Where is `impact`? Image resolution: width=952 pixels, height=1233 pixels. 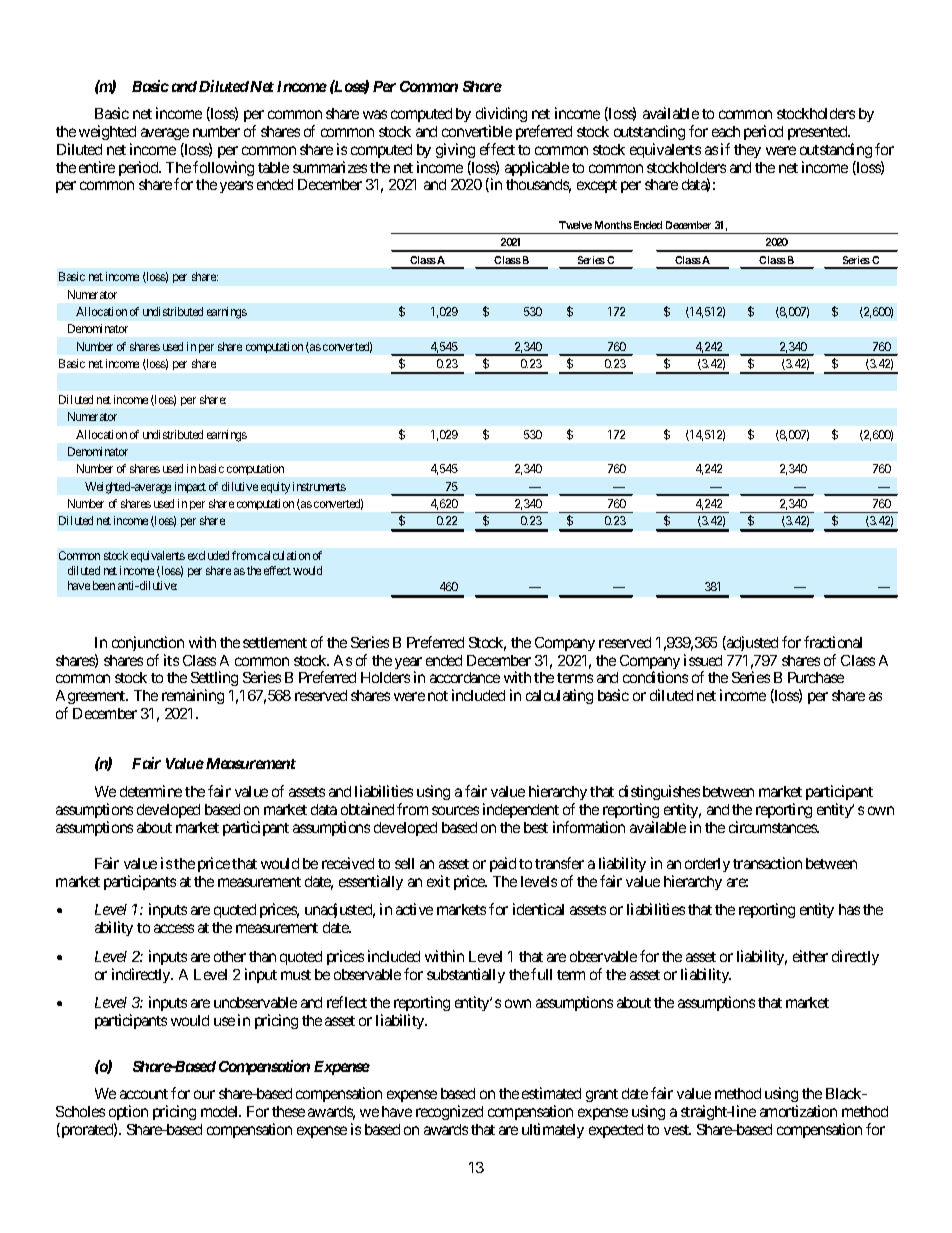 impact is located at coordinates (190, 487).
